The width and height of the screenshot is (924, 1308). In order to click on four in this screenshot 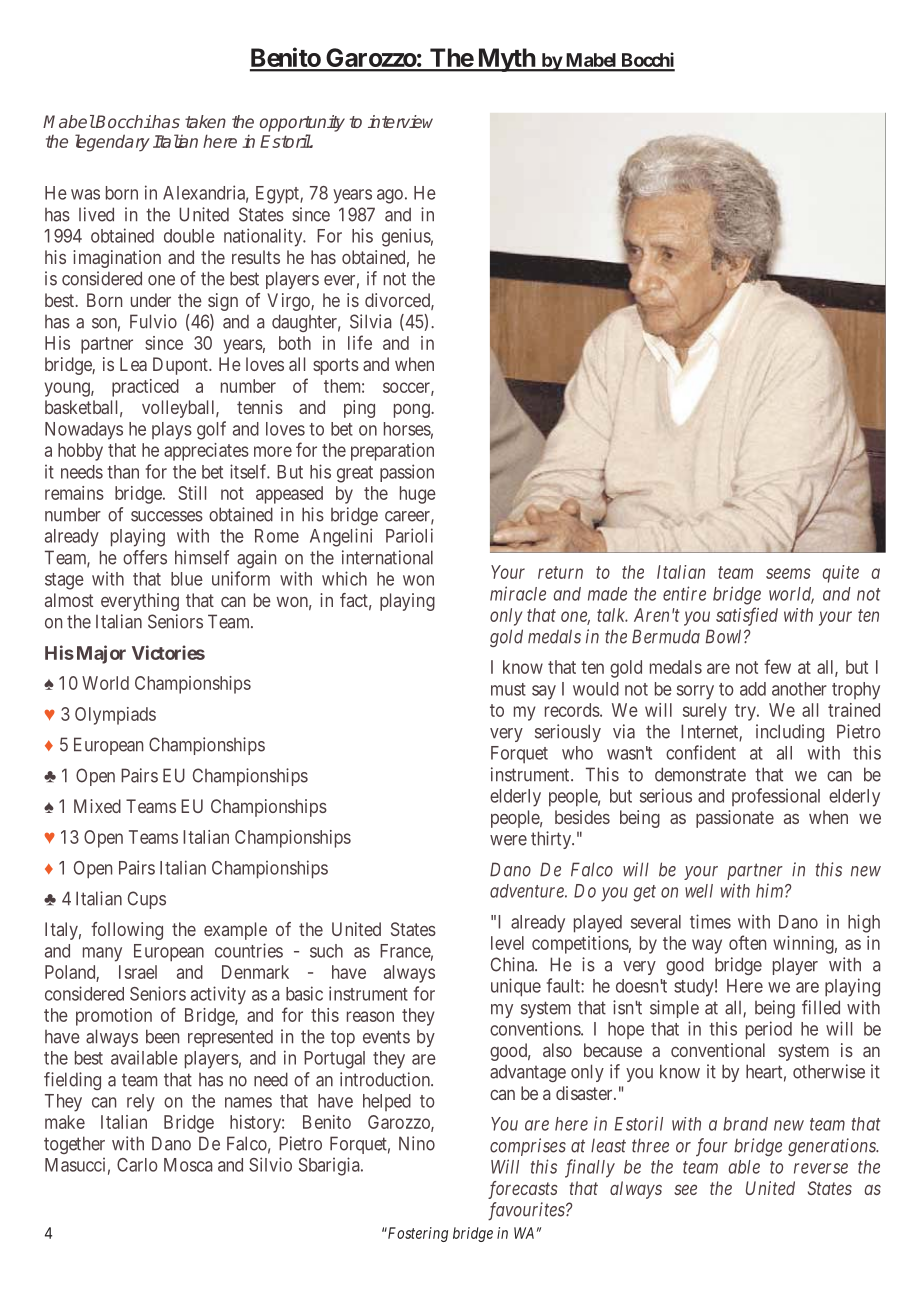, I will do `click(712, 1147)`.
